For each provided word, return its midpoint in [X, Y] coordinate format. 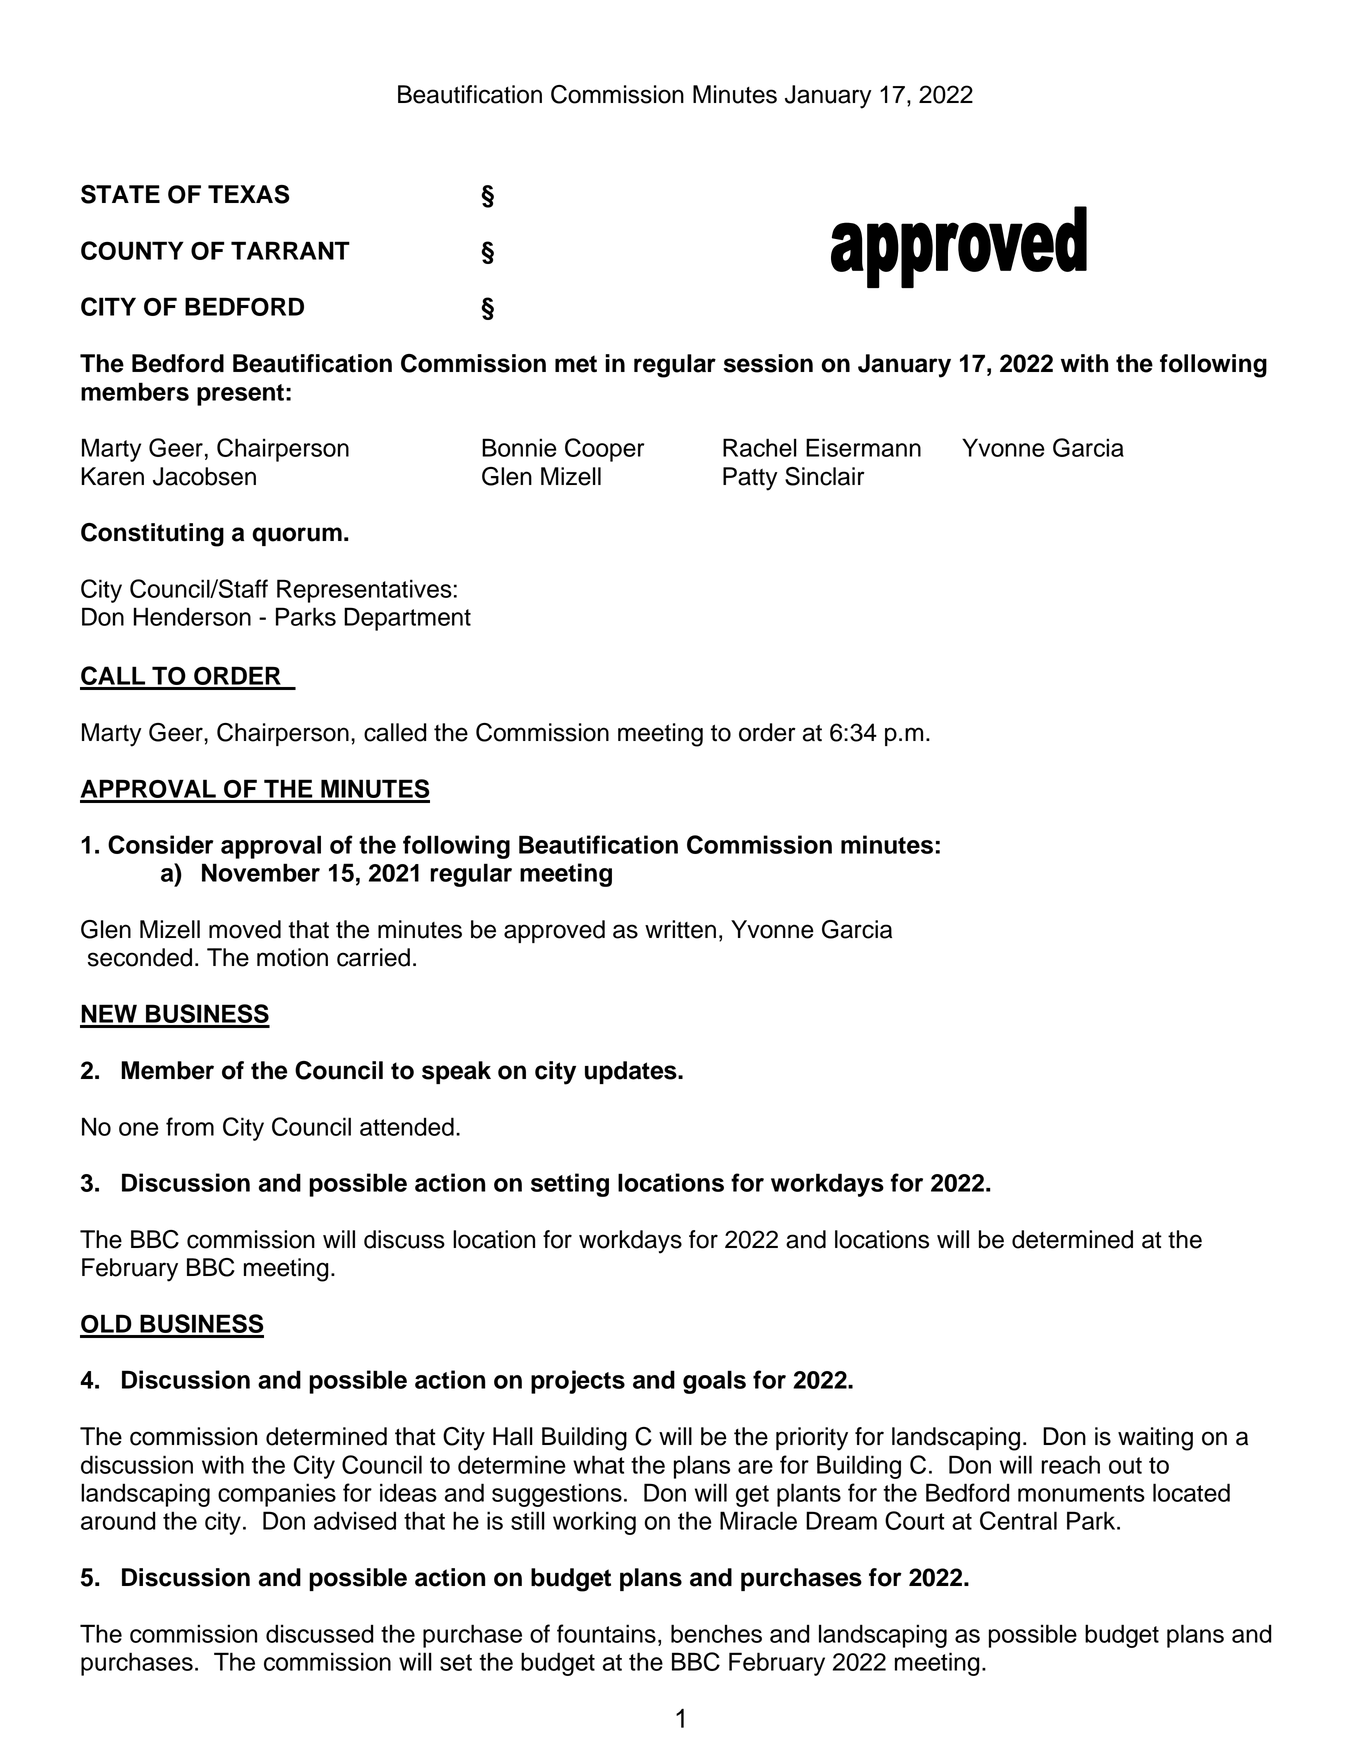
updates [632, 1072]
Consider [161, 844]
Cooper [605, 450]
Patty [750, 479]
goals [714, 1382]
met [576, 364]
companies [277, 1495]
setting [570, 1185]
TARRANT [290, 250]
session [768, 363]
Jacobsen [204, 476]
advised [355, 1520]
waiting [1155, 1439]
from [190, 1126]
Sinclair [825, 476]
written [680, 929]
